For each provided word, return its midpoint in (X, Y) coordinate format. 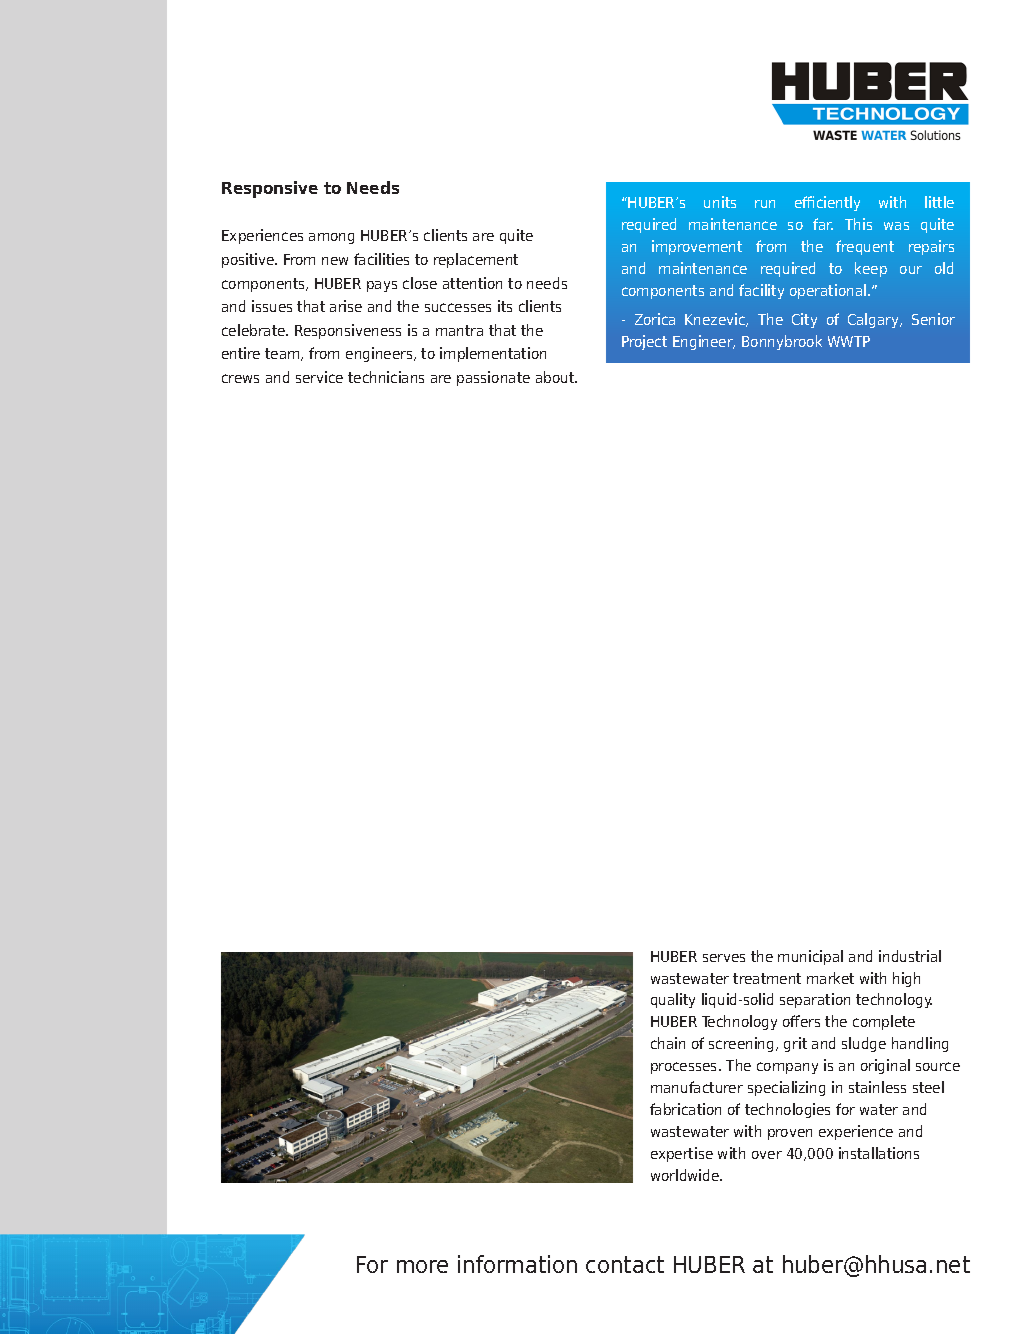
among (331, 238)
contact (625, 1264)
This (858, 224)
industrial (910, 956)
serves (724, 958)
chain (668, 1043)
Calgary (875, 320)
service (319, 377)
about (556, 377)
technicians (386, 377)
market (830, 978)
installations (879, 1153)
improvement (697, 247)
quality (673, 1000)
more (422, 1266)
